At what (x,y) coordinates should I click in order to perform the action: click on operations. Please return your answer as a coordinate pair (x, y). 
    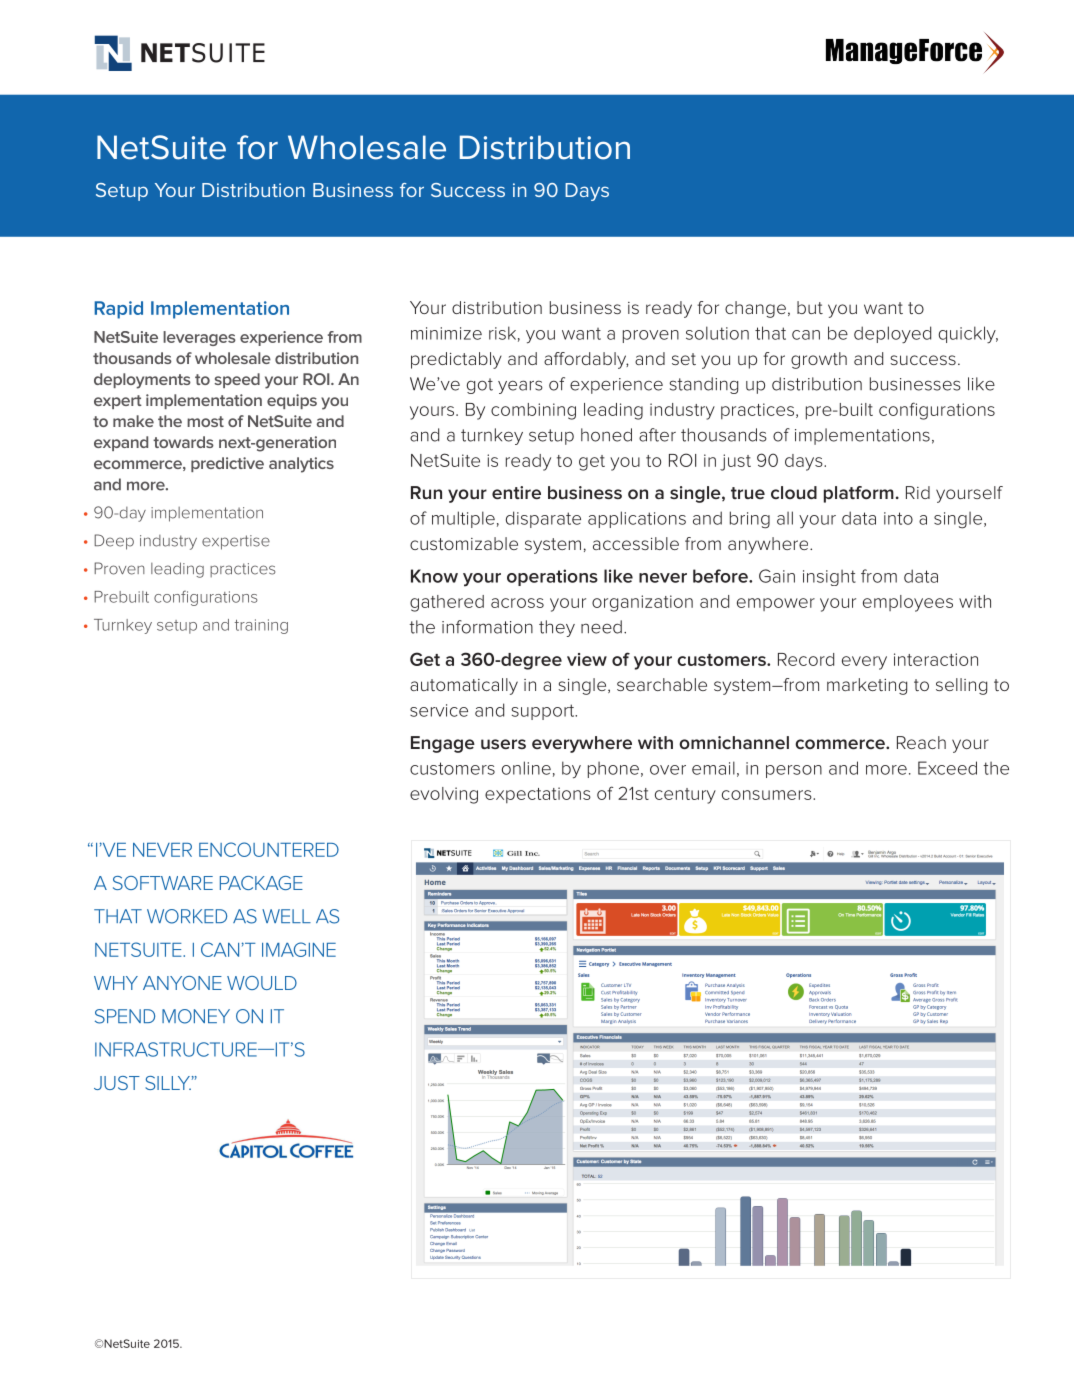
    Looking at the image, I should click on (552, 577).
